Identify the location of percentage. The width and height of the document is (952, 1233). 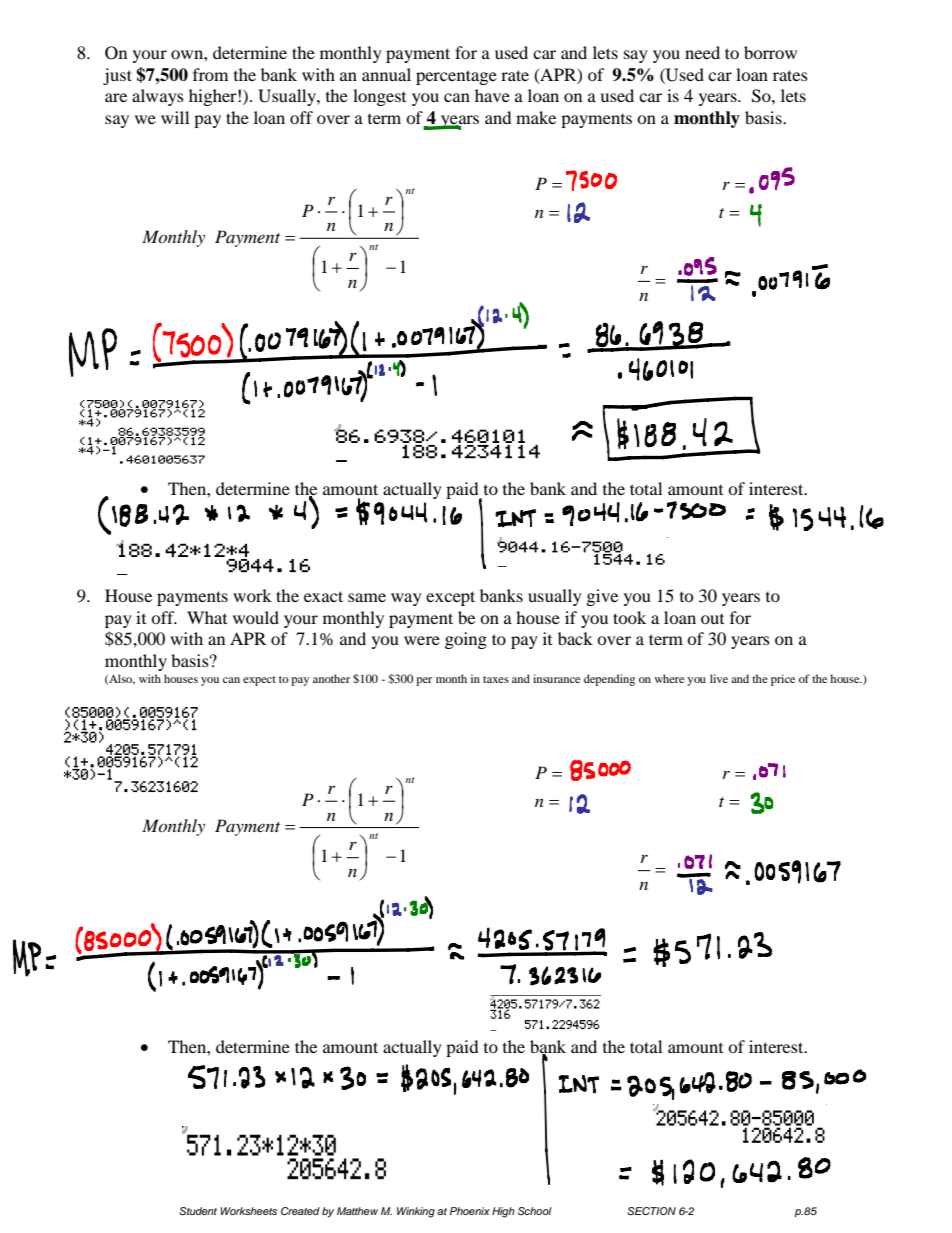
(456, 77).
